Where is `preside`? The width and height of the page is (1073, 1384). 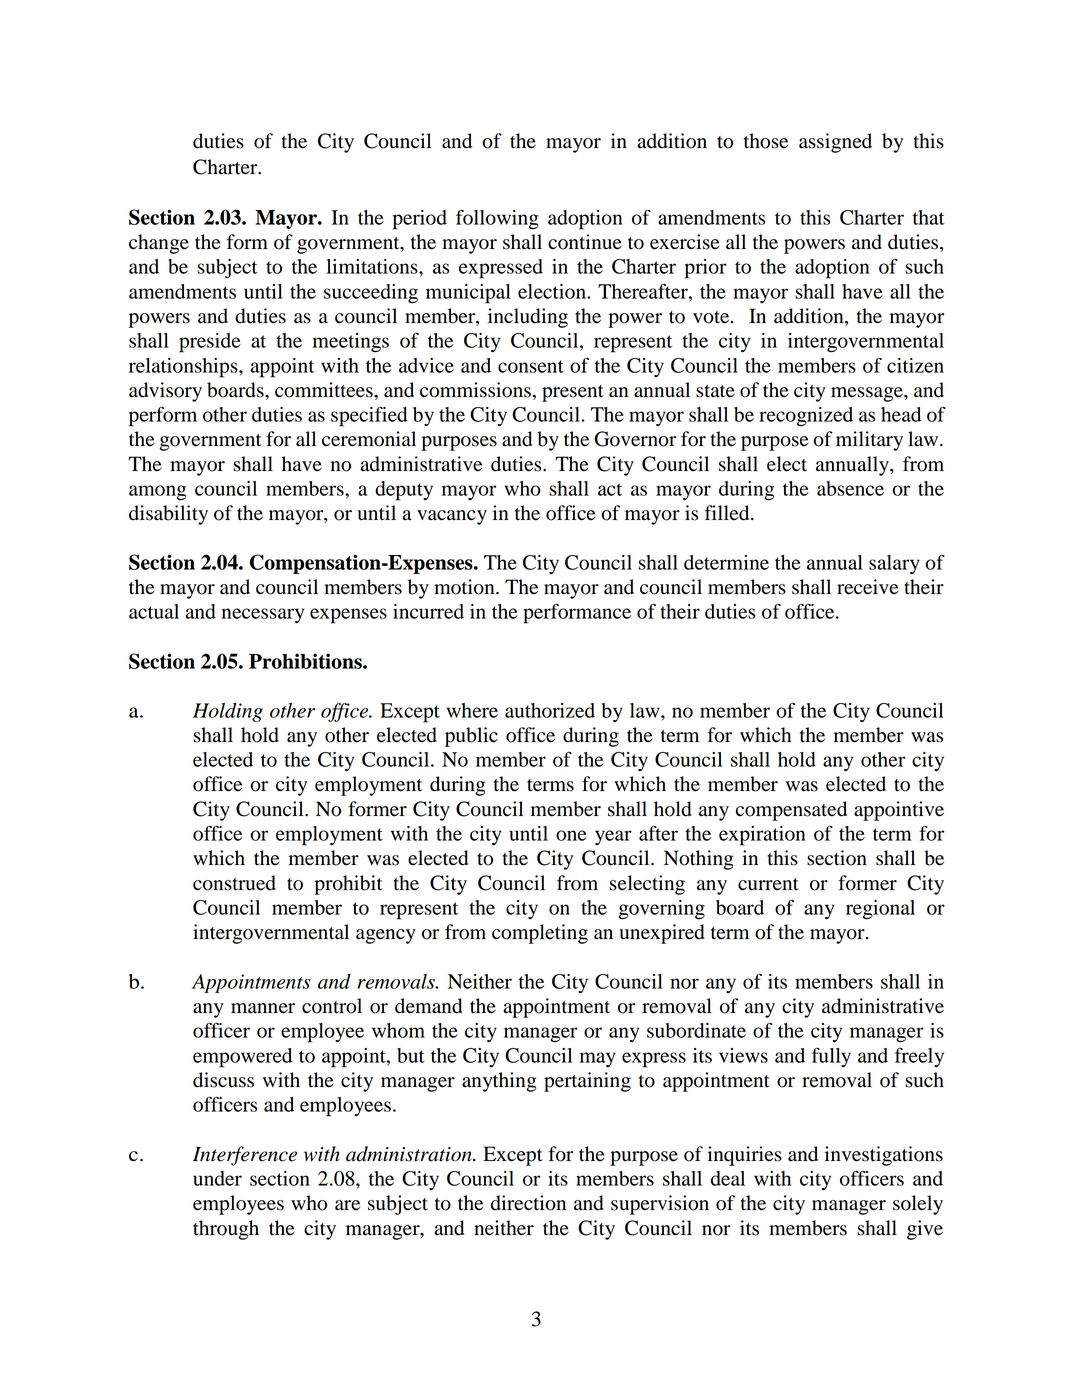 preside is located at coordinates (210, 343).
